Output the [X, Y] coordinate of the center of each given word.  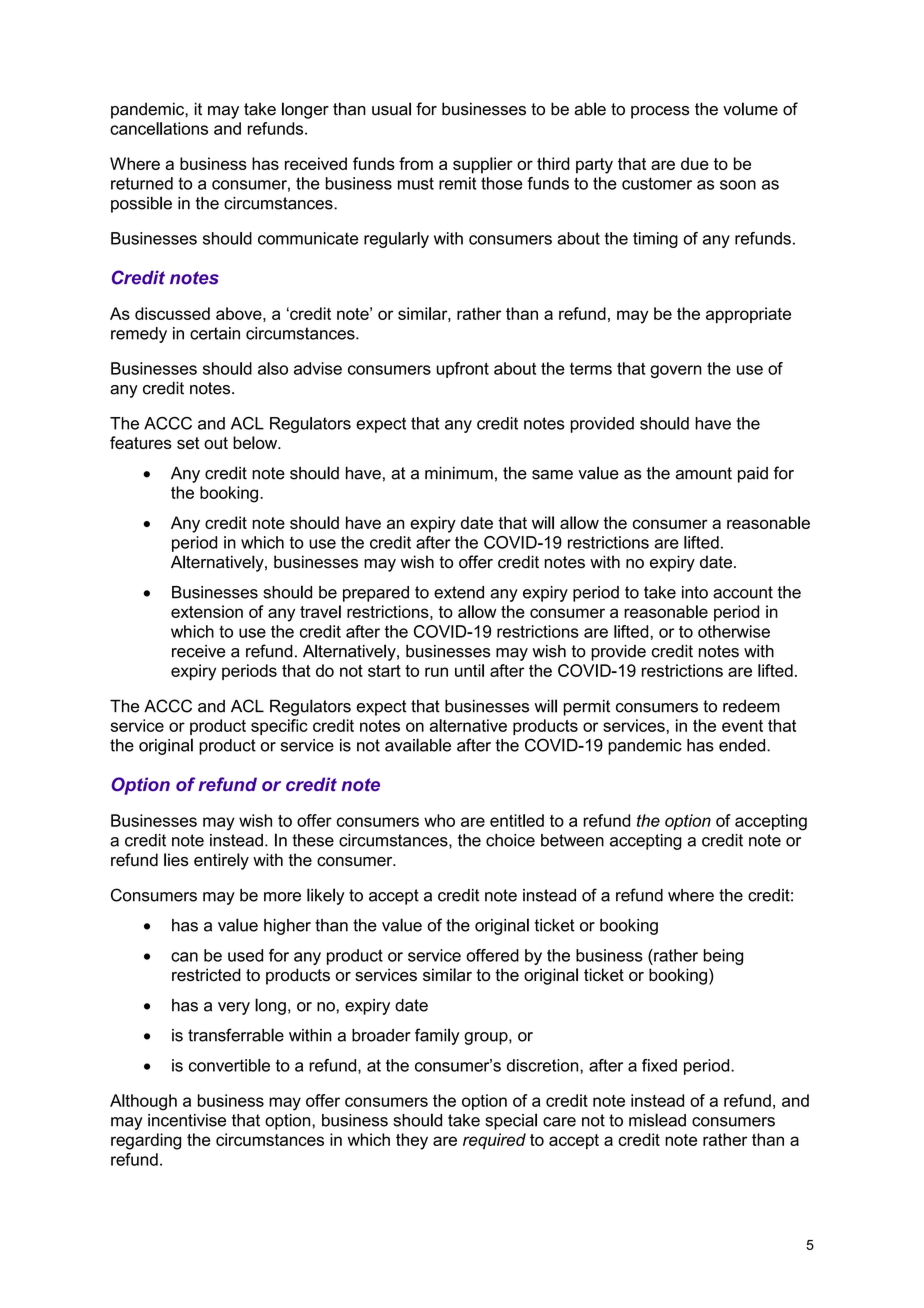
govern [676, 371]
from [416, 163]
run [436, 672]
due [695, 163]
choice [510, 840]
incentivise [187, 1120]
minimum [459, 473]
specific [279, 727]
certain [215, 333]
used [245, 955]
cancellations [159, 128]
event [742, 726]
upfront [463, 370]
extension [207, 611]
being [723, 957]
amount [703, 473]
